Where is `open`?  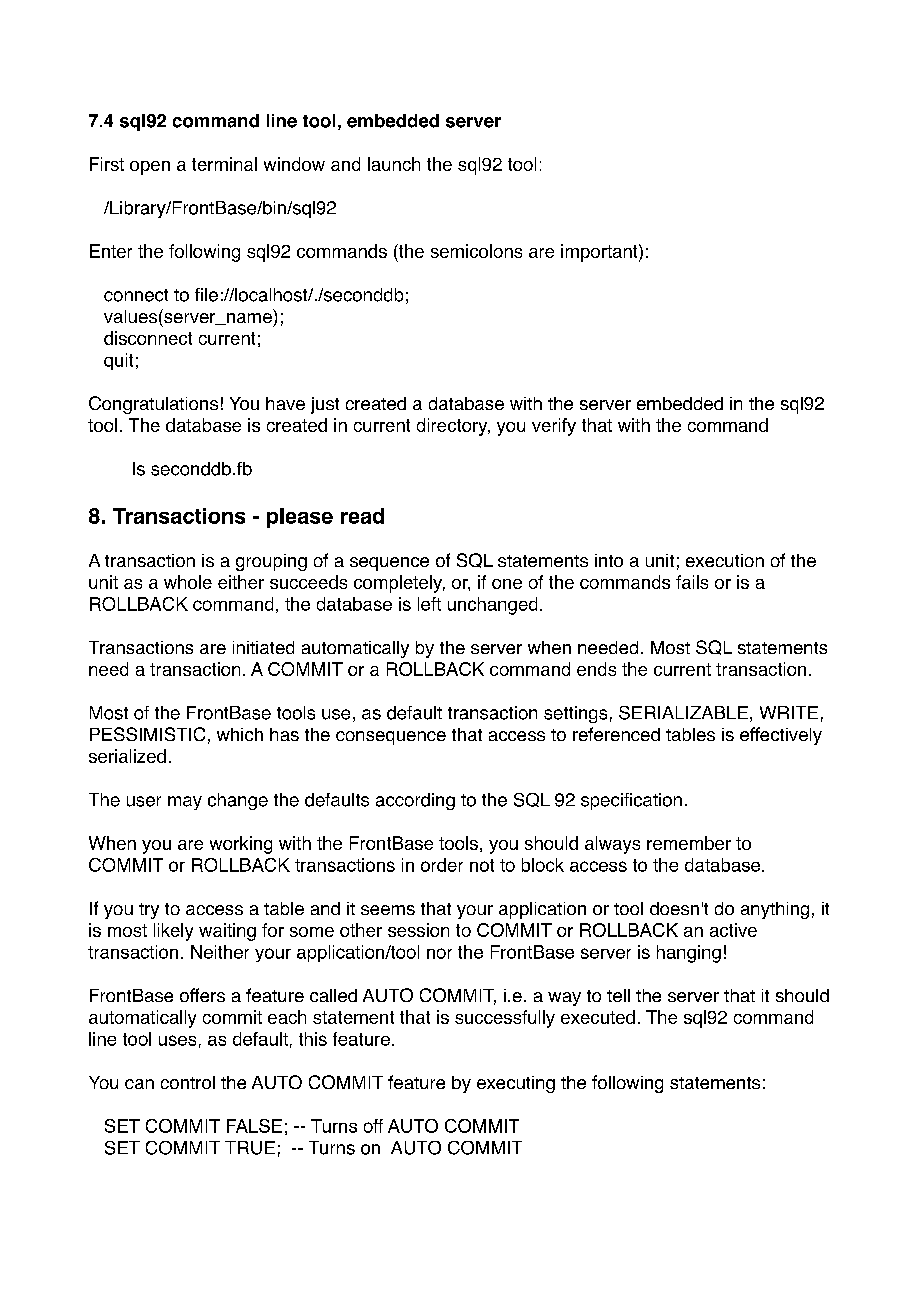 open is located at coordinates (150, 168).
